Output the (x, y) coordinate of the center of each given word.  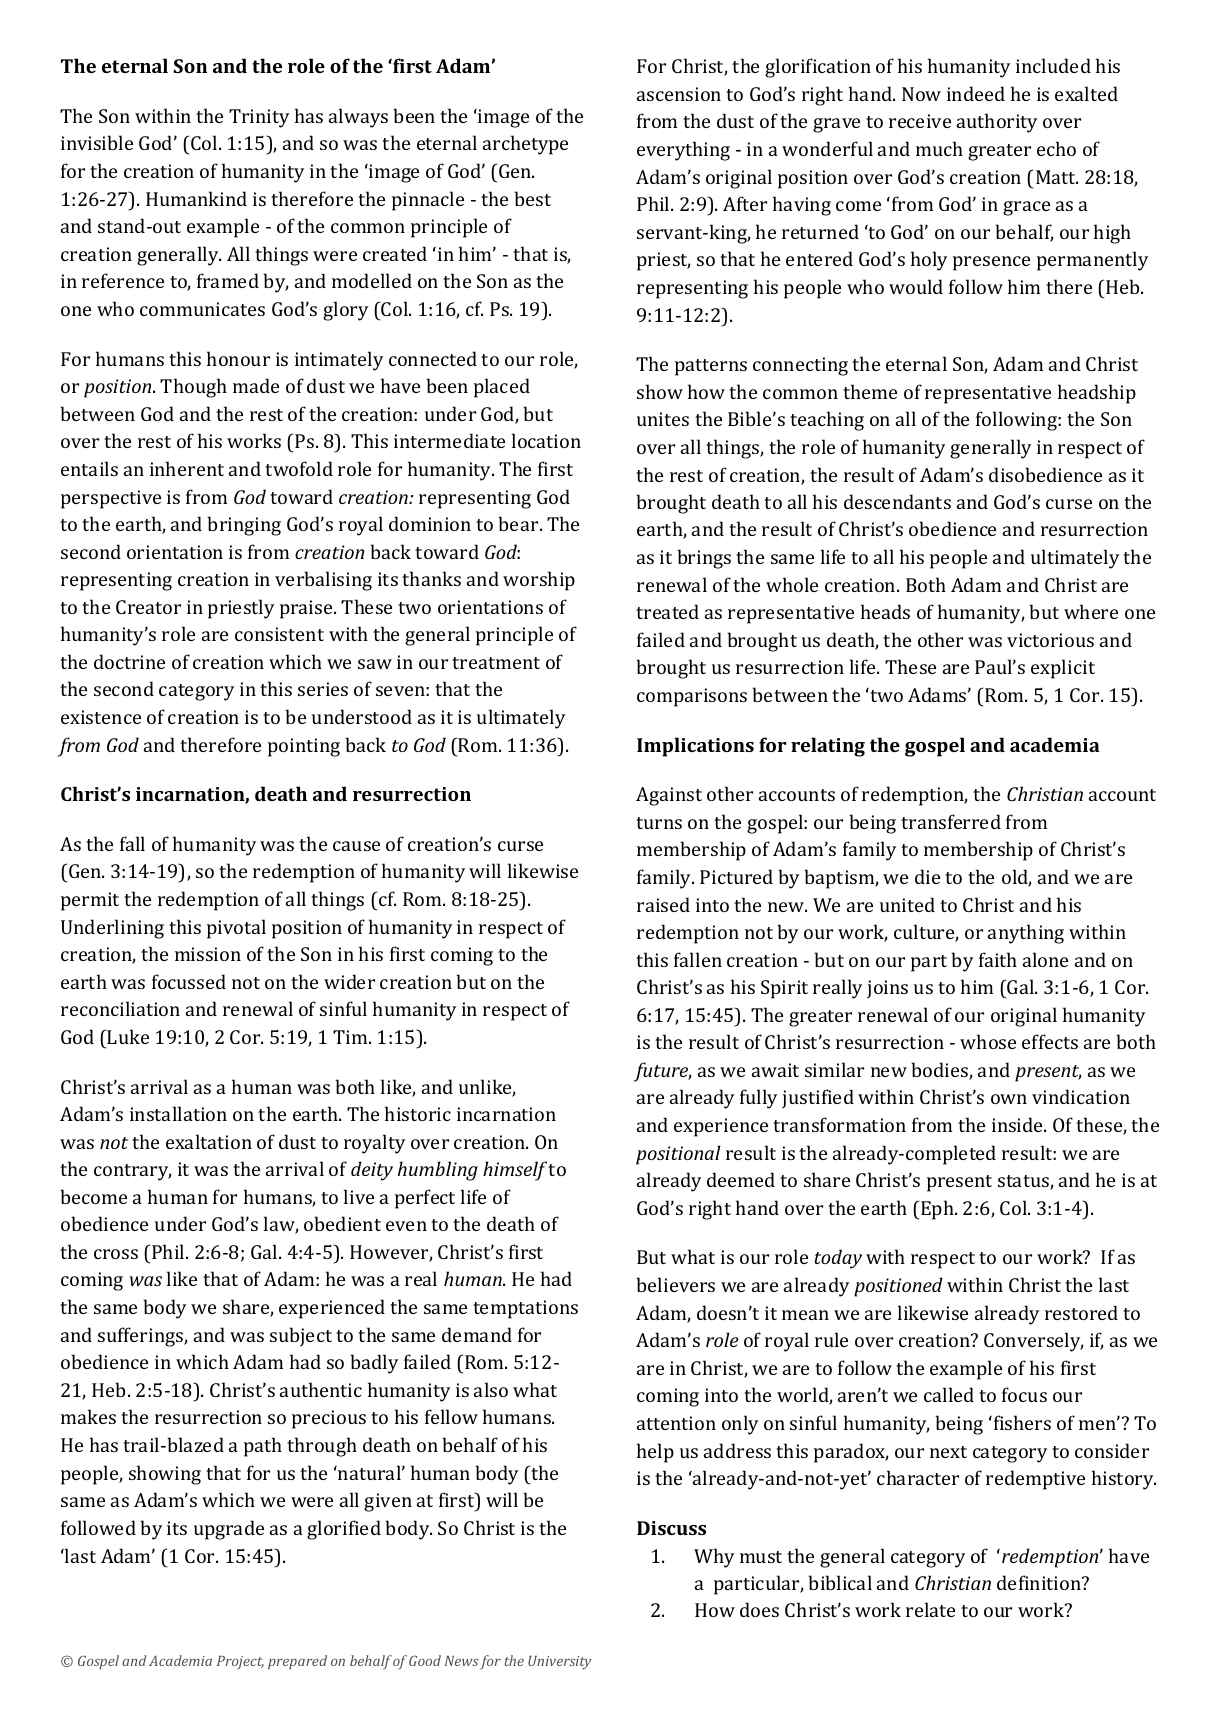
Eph (938, 1210)
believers (675, 1284)
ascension (679, 94)
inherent (187, 468)
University (560, 1662)
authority (997, 123)
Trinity (259, 118)
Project (240, 1663)
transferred (951, 821)
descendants (897, 501)
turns (659, 823)
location (546, 440)
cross (116, 1254)
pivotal (236, 929)
